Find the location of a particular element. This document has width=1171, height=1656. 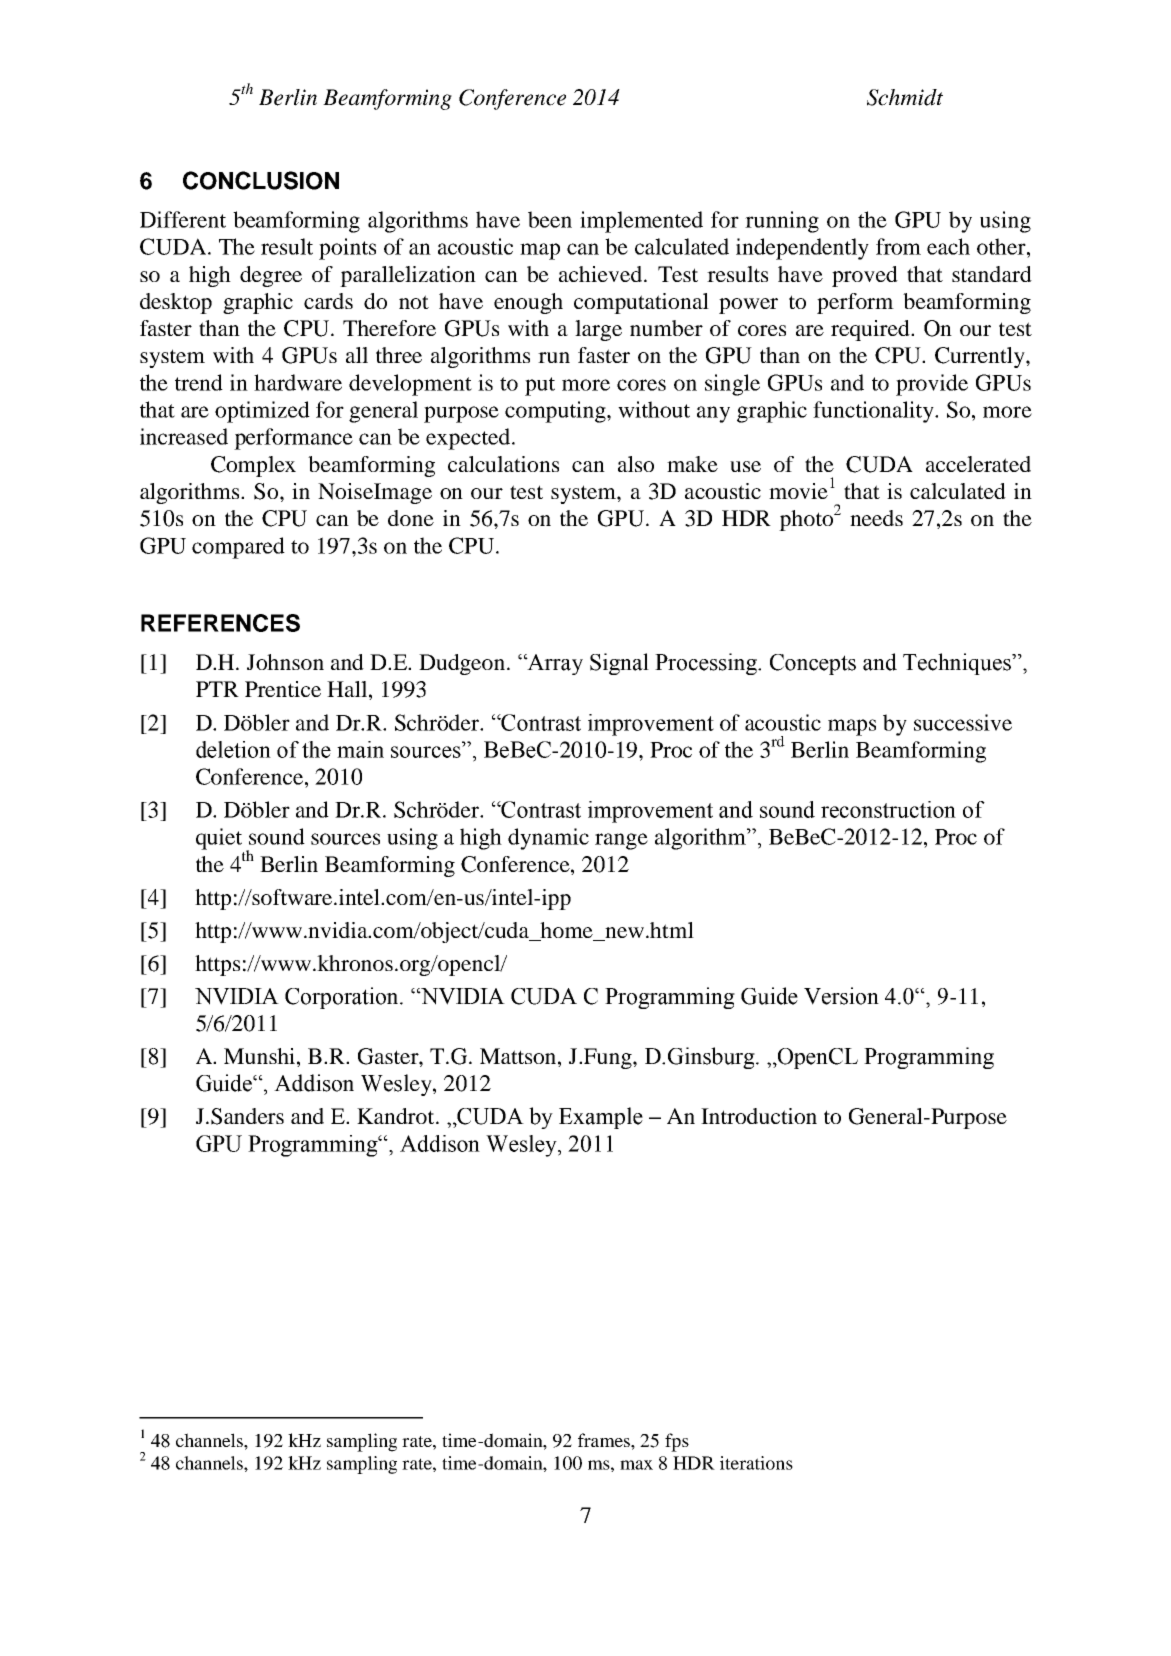

Schmidt is located at coordinates (905, 97).
